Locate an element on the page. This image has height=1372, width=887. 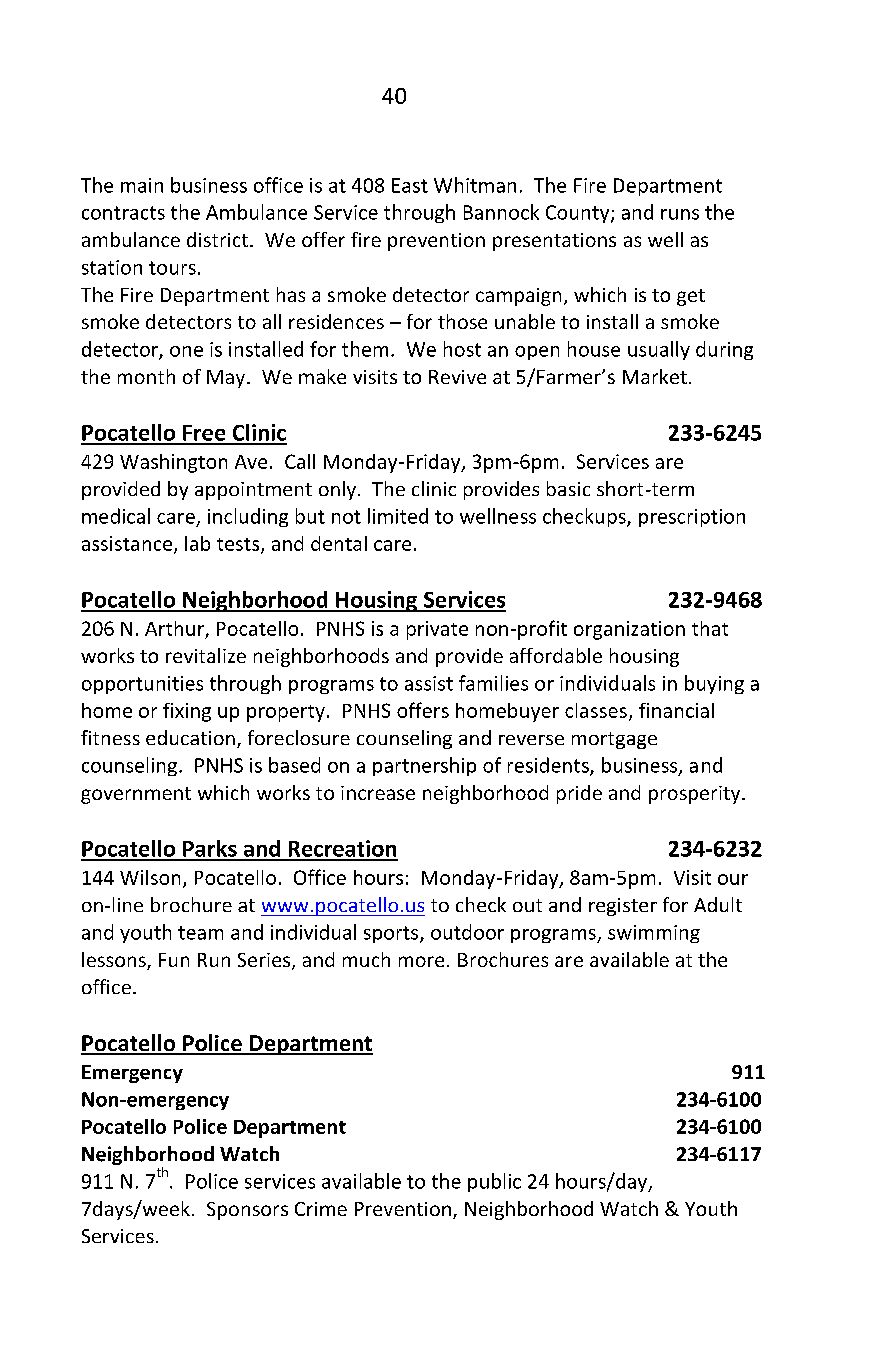
district is located at coordinates (217, 239).
